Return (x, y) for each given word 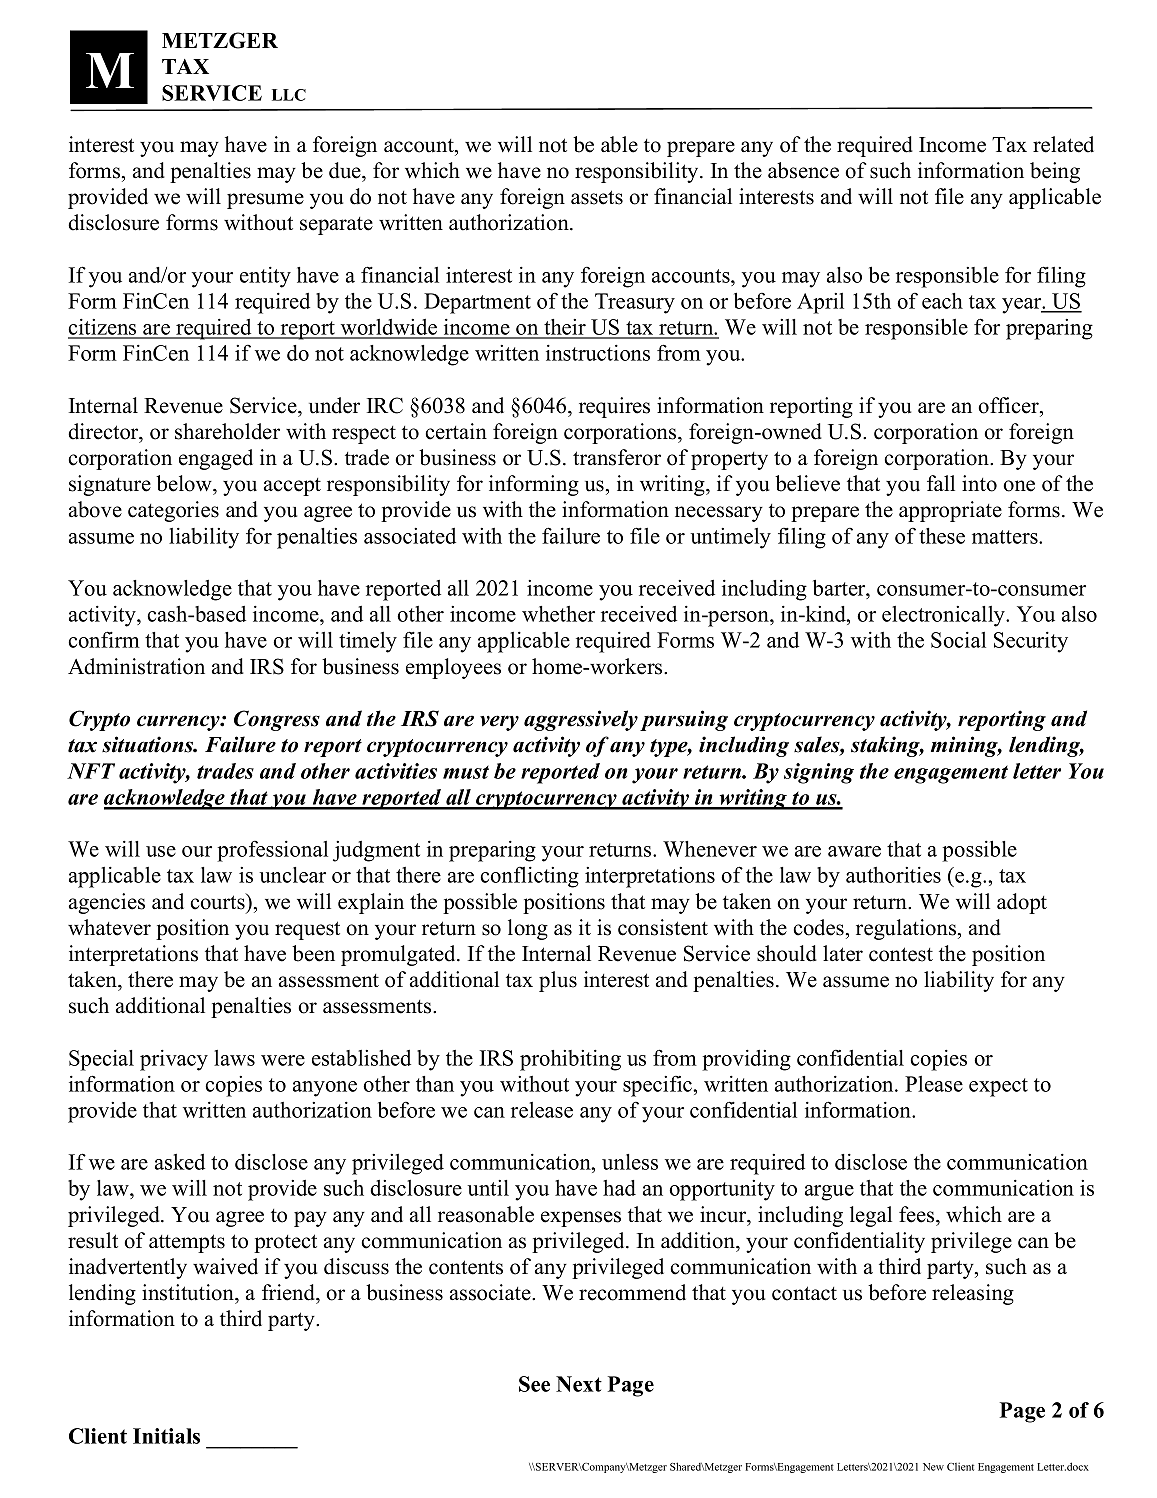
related (1063, 144)
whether (558, 614)
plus (558, 981)
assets (597, 197)
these (942, 536)
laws (234, 1058)
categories (173, 511)
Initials (166, 1436)
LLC (289, 95)
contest (901, 954)
